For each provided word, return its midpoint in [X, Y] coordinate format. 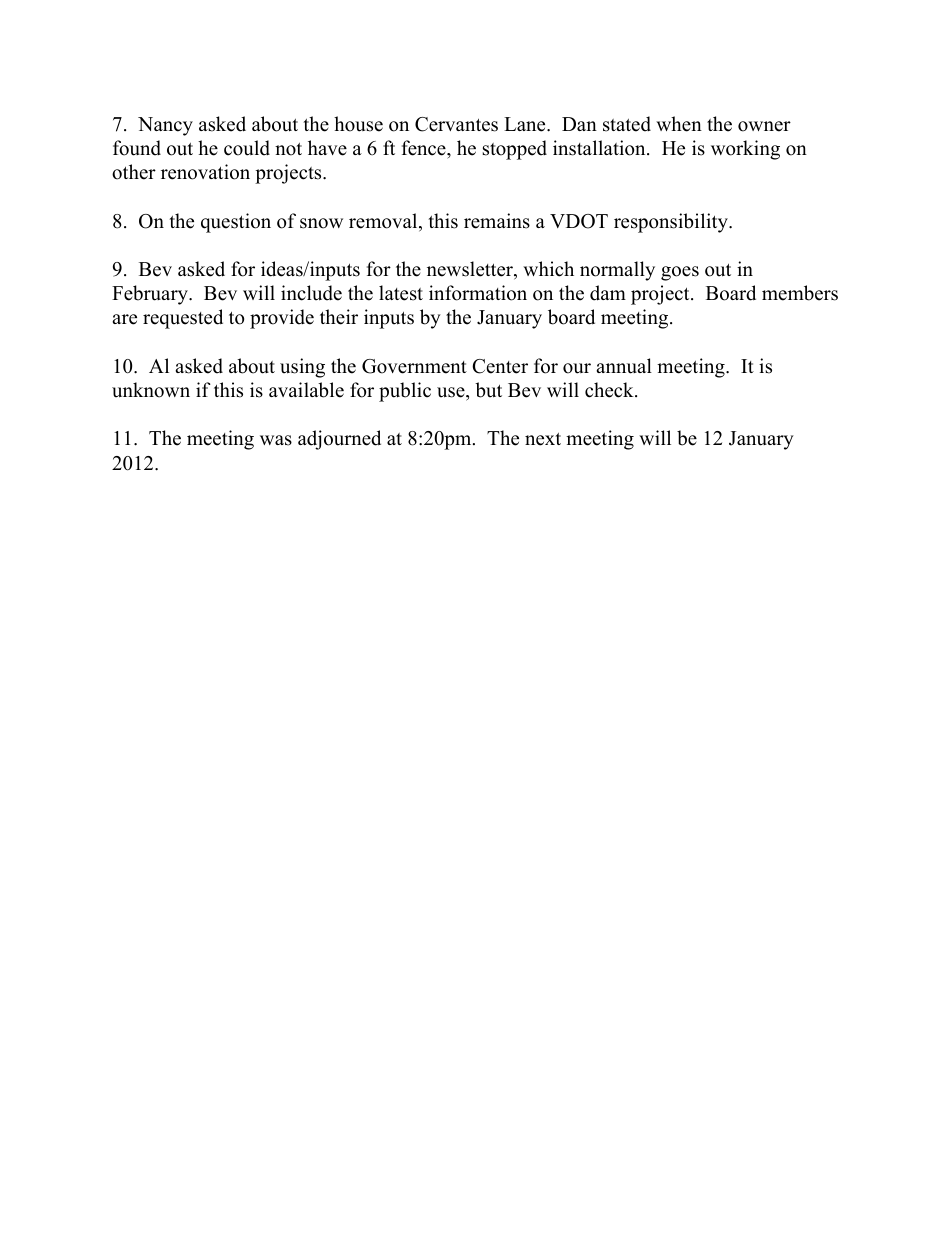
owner [764, 126]
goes [680, 273]
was [276, 440]
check [610, 390]
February [151, 295]
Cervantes [456, 124]
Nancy [165, 126]
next [543, 439]
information [478, 293]
